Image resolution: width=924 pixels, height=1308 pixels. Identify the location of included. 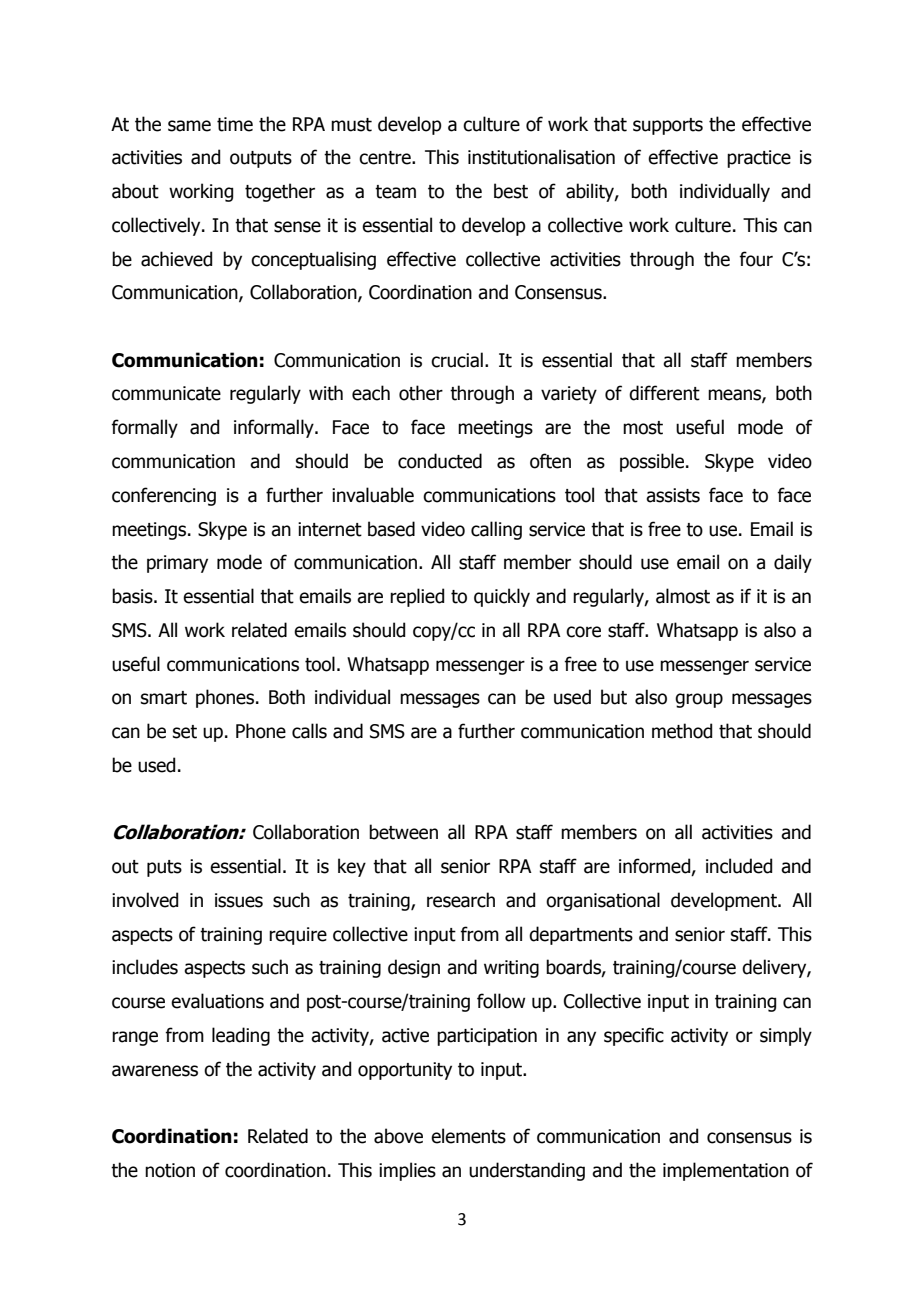
(739, 866).
